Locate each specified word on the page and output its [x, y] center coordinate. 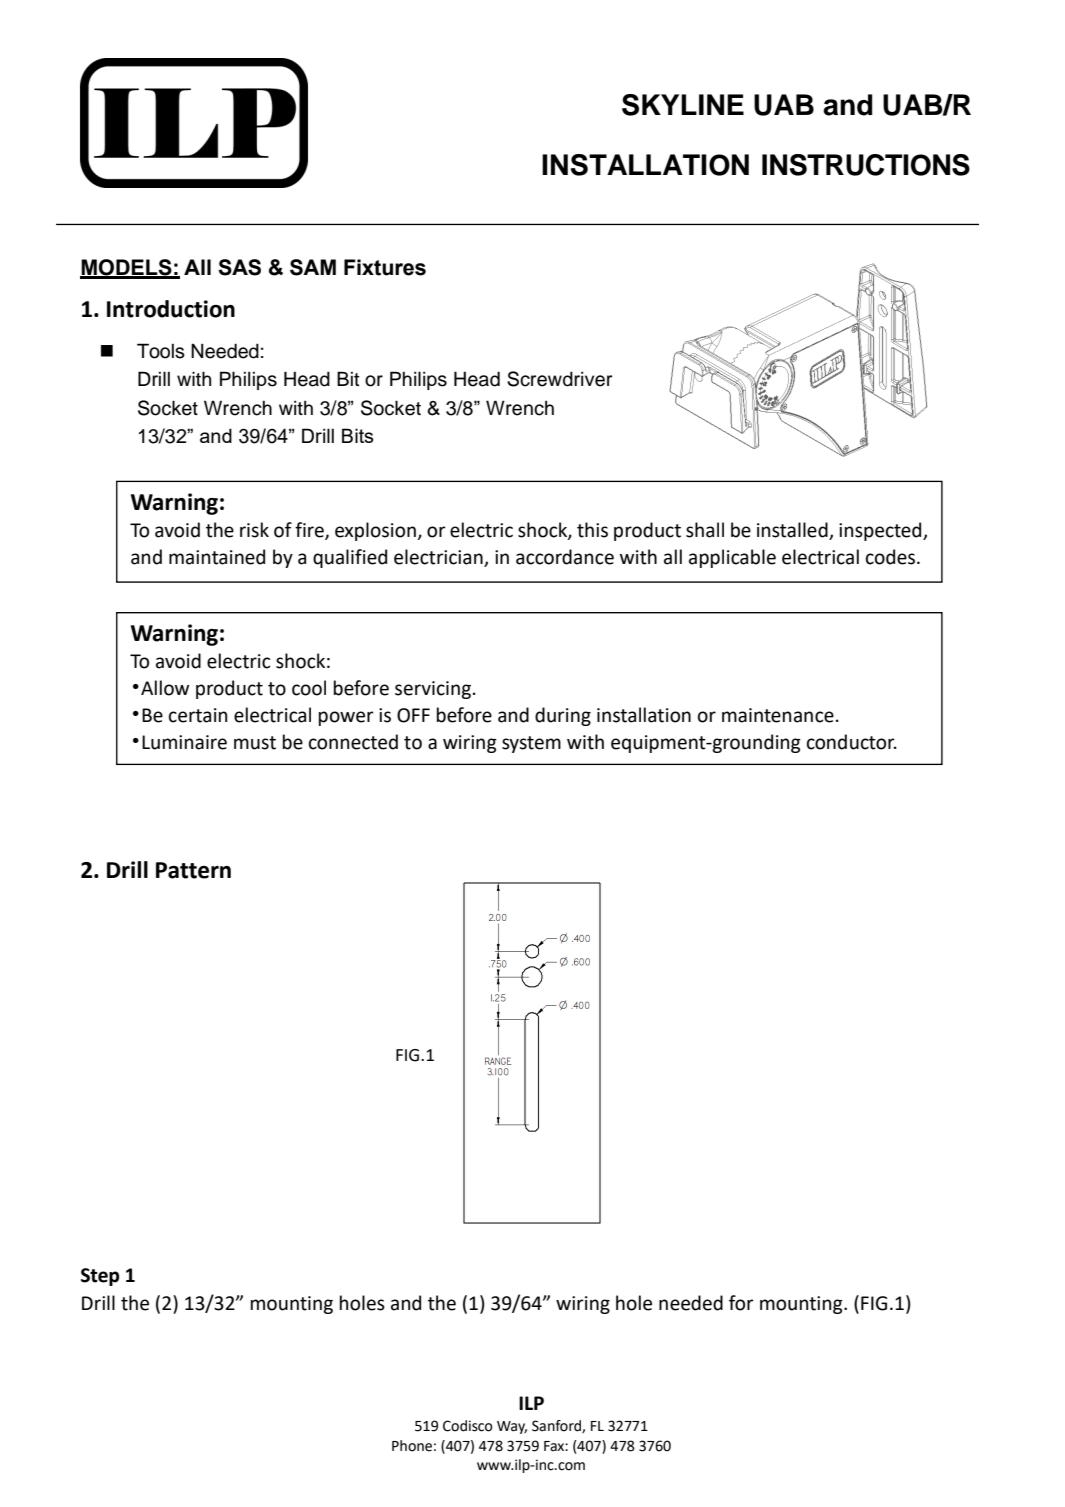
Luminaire [184, 742]
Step [100, 1277]
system [531, 744]
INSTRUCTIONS [866, 165]
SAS [239, 267]
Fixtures [385, 267]
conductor [852, 742]
